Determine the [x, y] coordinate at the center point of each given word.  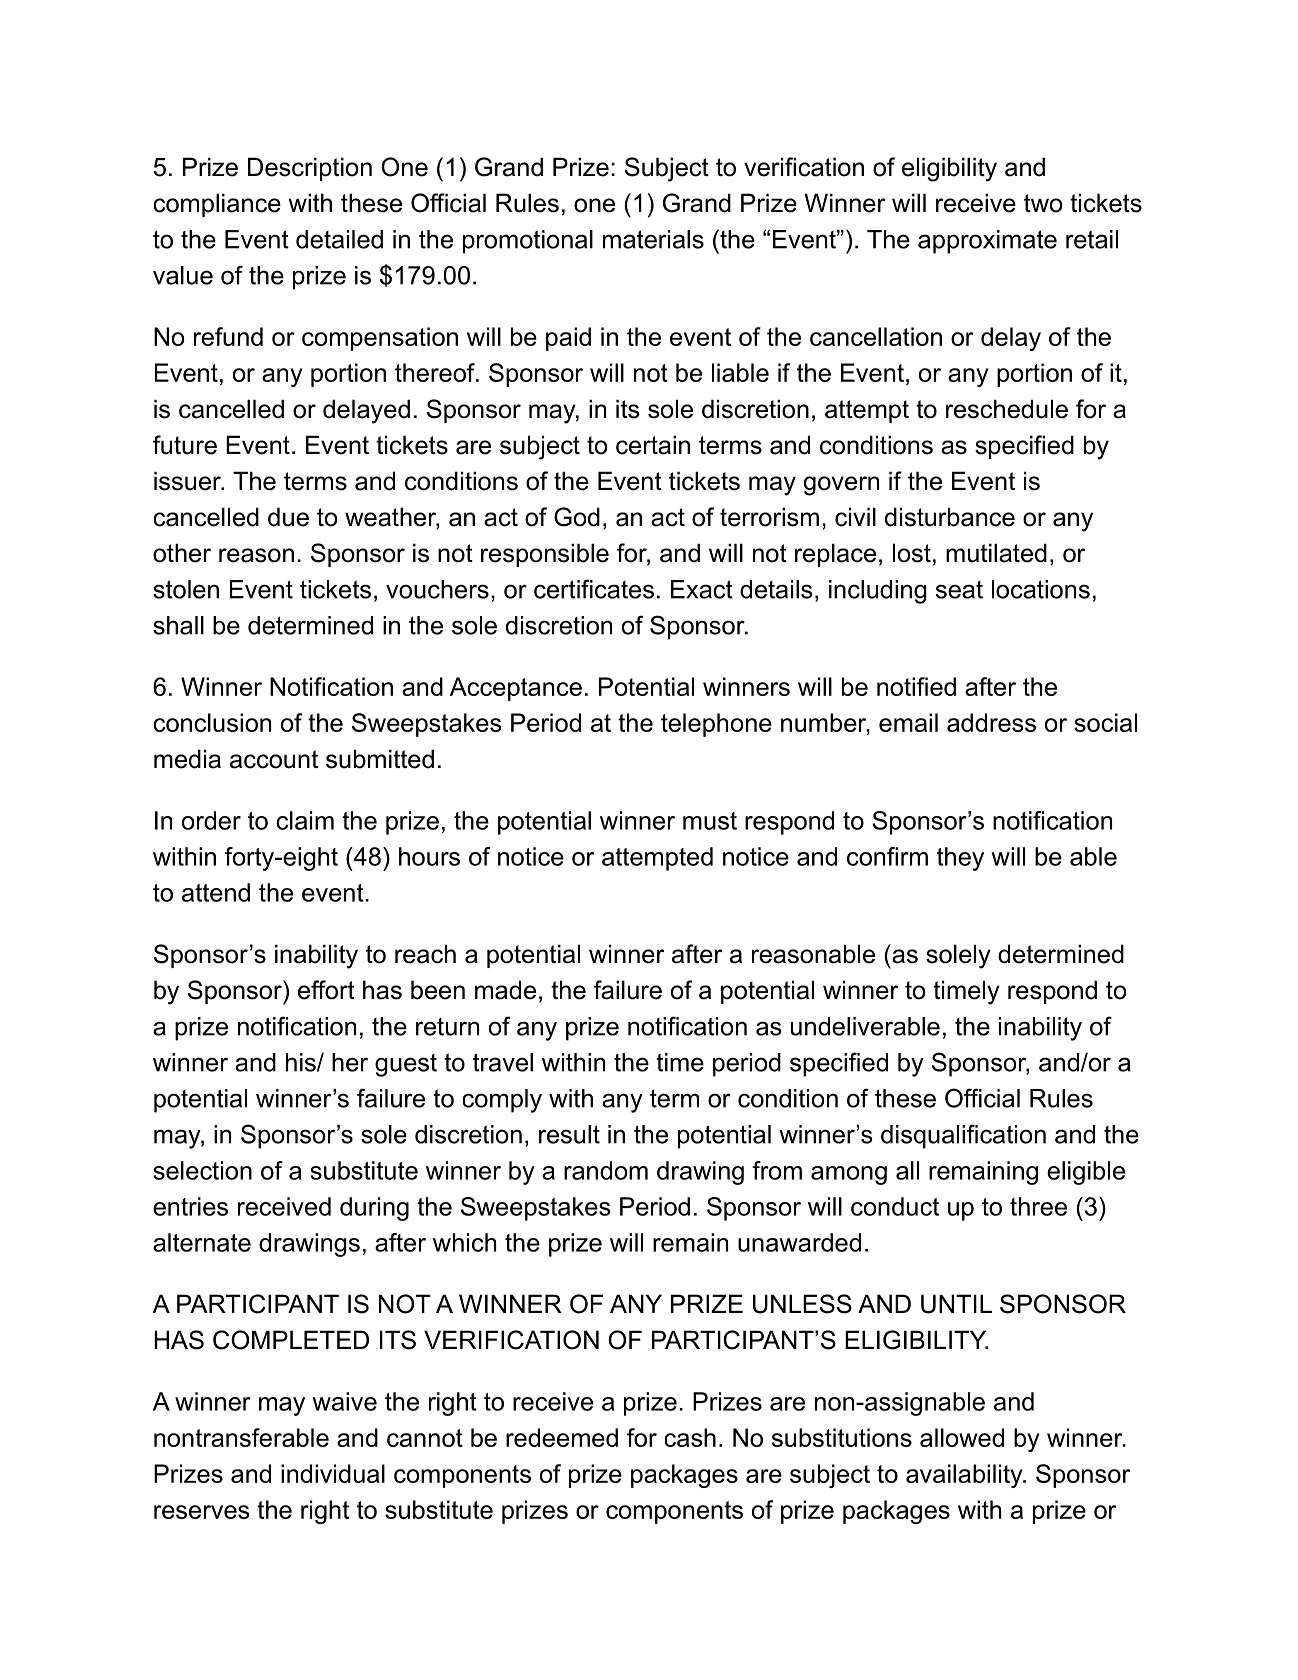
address [991, 722]
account [274, 759]
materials [653, 239]
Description [310, 169]
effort [326, 990]
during [374, 1209]
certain [653, 445]
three [1038, 1206]
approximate [987, 242]
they [960, 859]
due [288, 517]
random [606, 1170]
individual [333, 1473]
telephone [716, 725]
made [505, 990]
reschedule [1007, 409]
